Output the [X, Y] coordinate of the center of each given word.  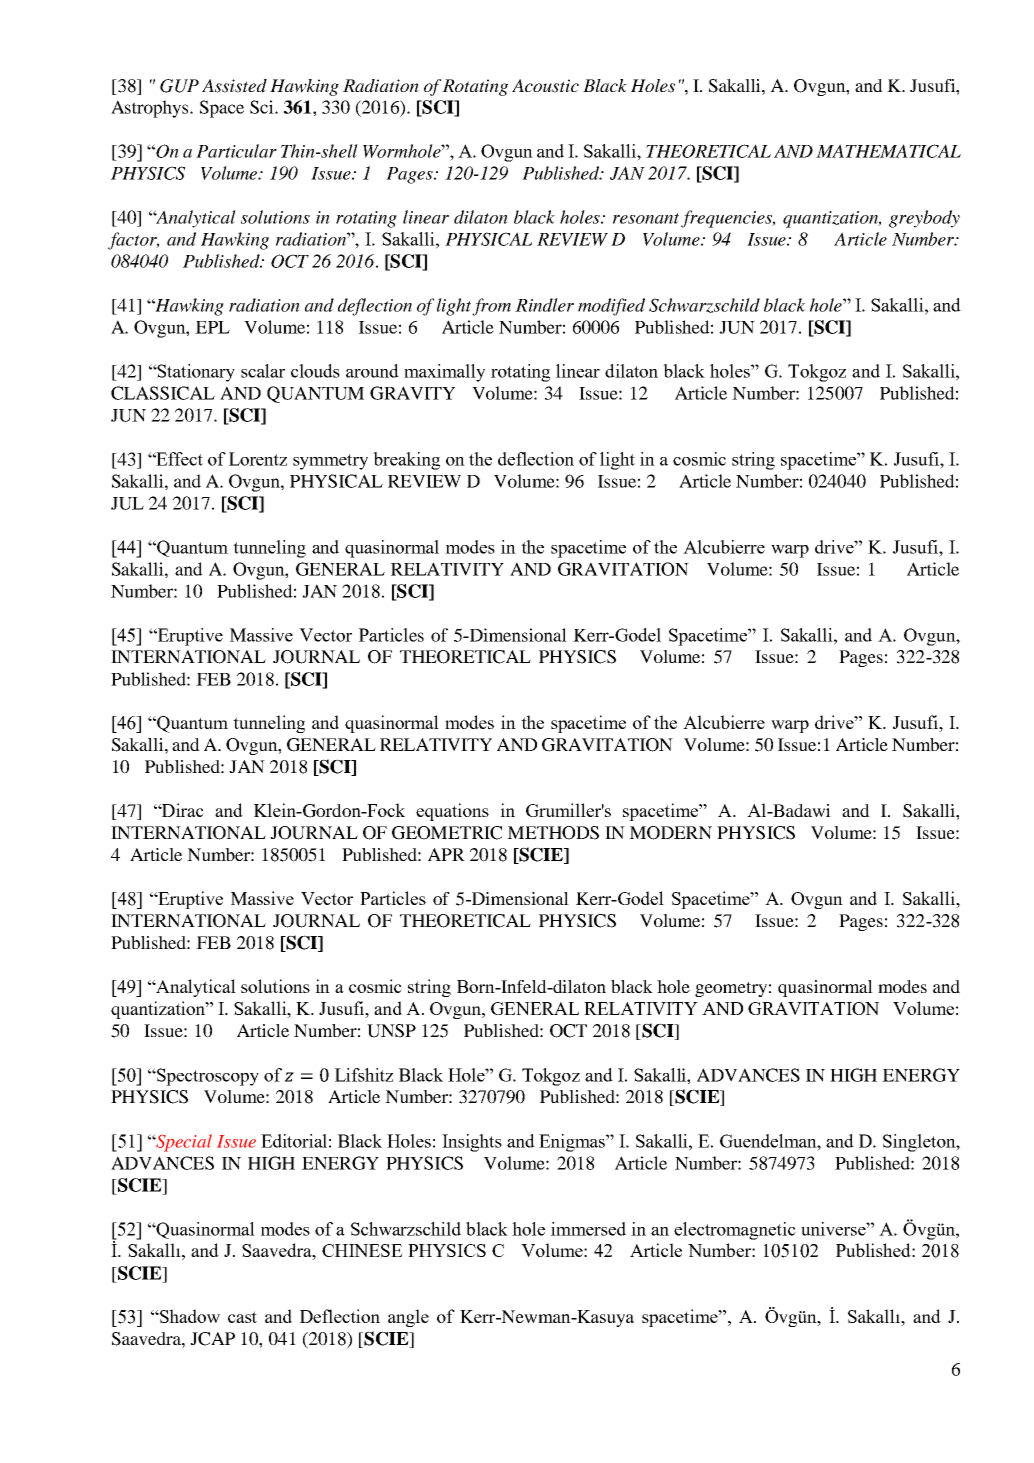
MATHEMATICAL [888, 151]
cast [242, 1317]
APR [446, 854]
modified [611, 307]
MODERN [670, 833]
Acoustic [545, 86]
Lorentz [258, 459]
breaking [406, 461]
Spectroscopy [207, 1077]
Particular [236, 151]
